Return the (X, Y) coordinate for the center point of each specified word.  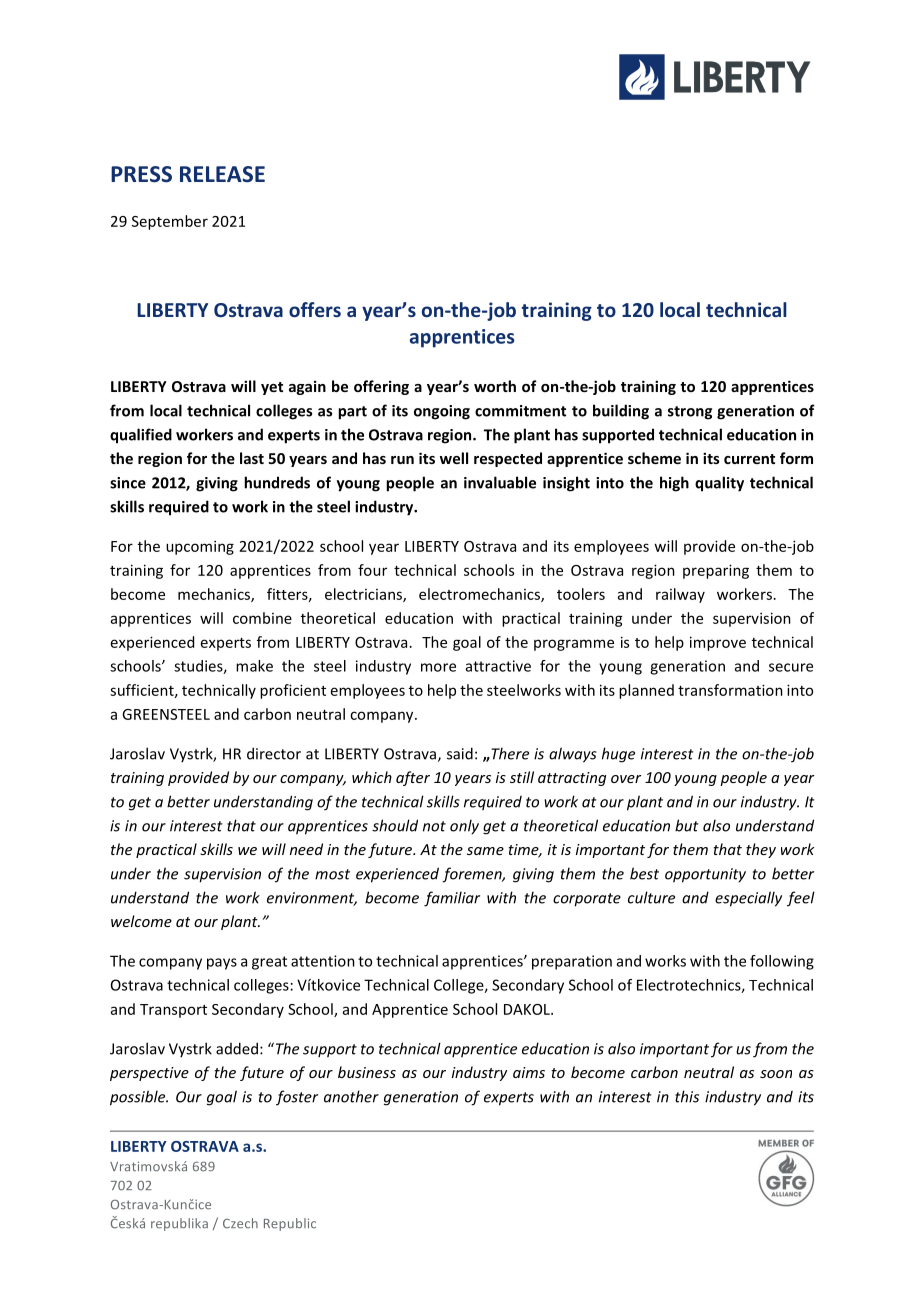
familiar (452, 899)
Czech (240, 1223)
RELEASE (222, 174)
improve (718, 643)
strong (690, 413)
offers (315, 309)
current (749, 459)
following (782, 962)
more (438, 667)
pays (222, 964)
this (687, 1096)
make (254, 666)
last (252, 458)
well (454, 458)
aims (529, 1072)
